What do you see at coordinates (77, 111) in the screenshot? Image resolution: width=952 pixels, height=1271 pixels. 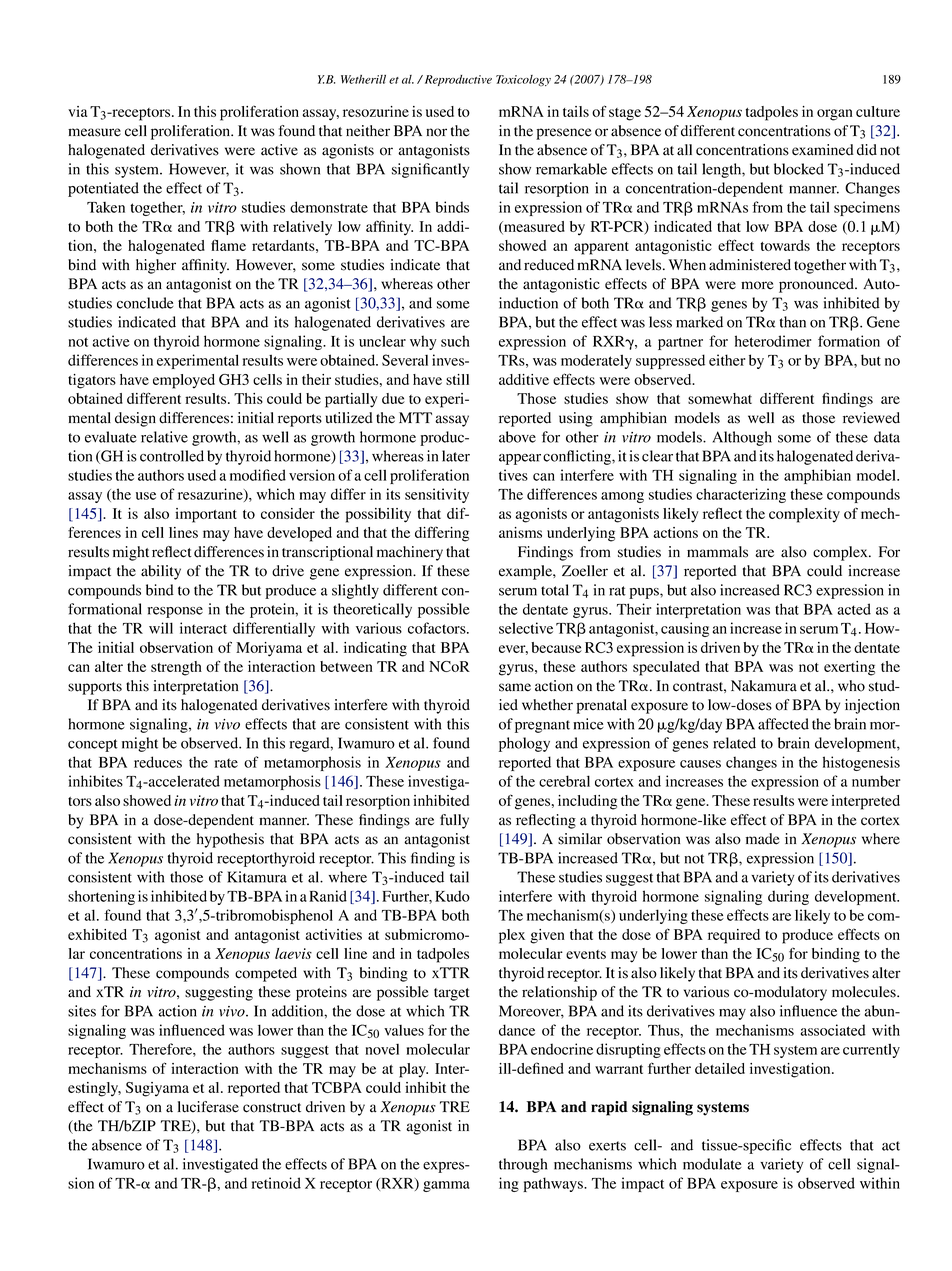 I see `via` at bounding box center [77, 111].
